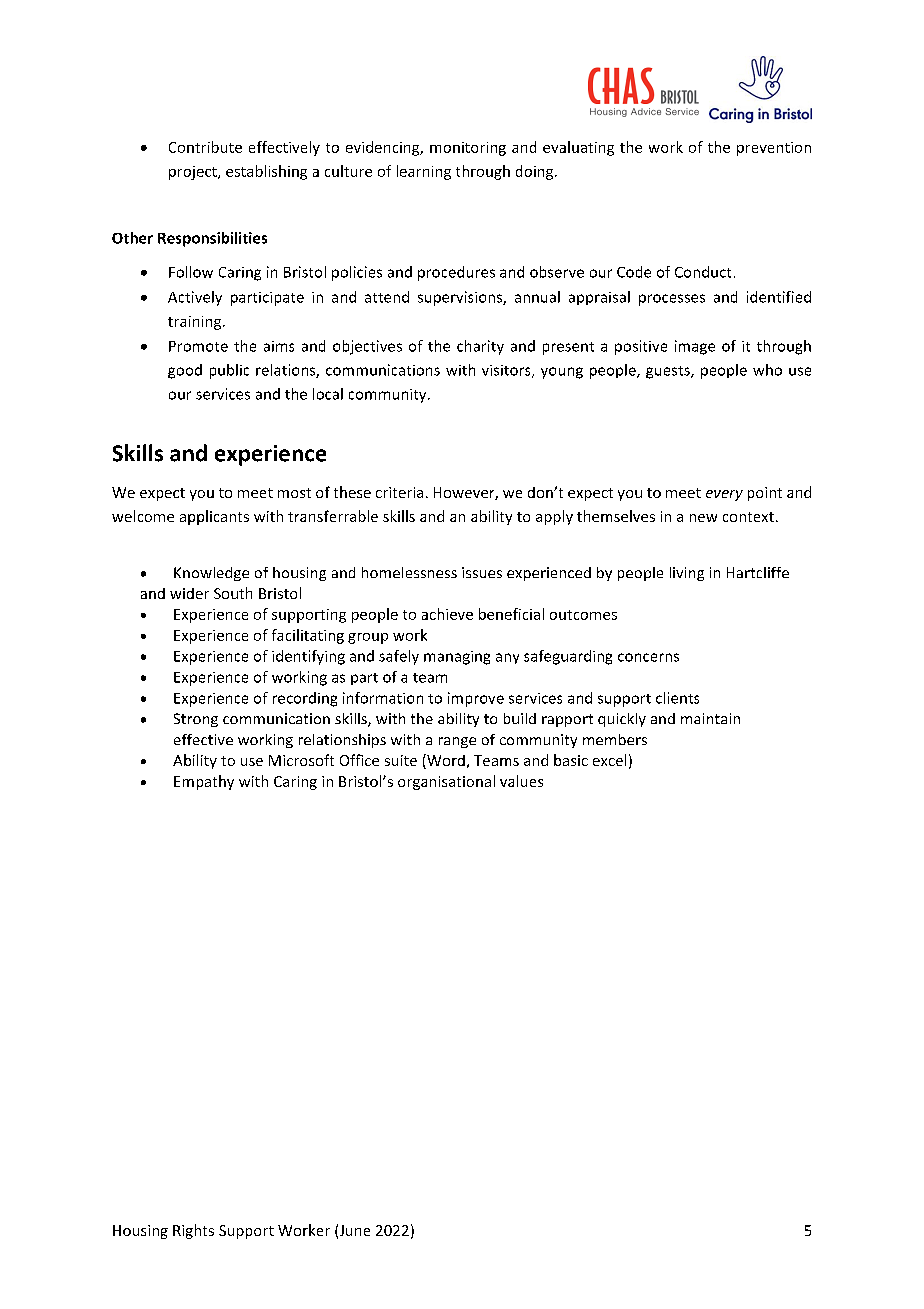  I want to click on every, so click(724, 495).
